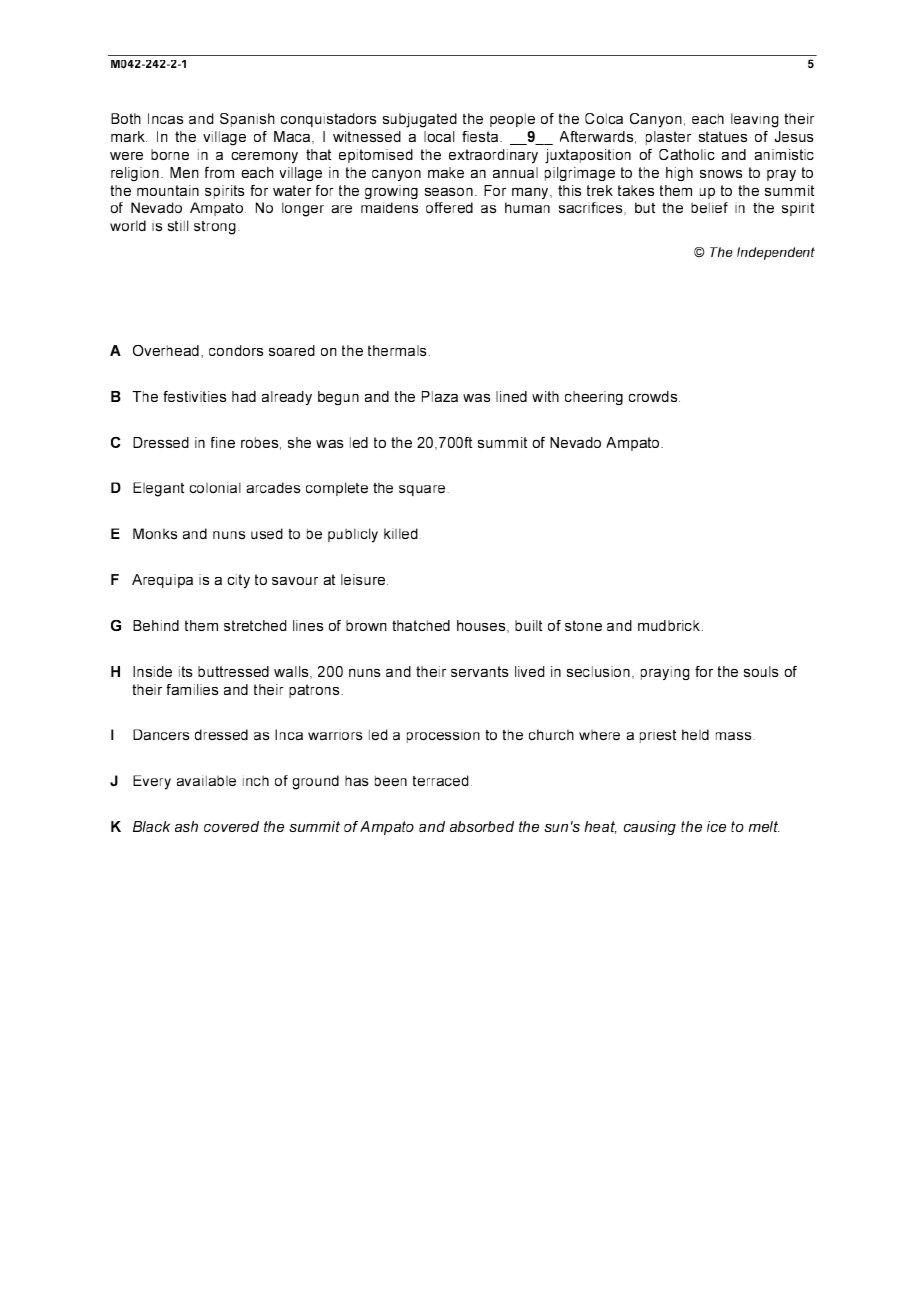 This document has height=1308, width=924. I want to click on thermals, so click(397, 350).
